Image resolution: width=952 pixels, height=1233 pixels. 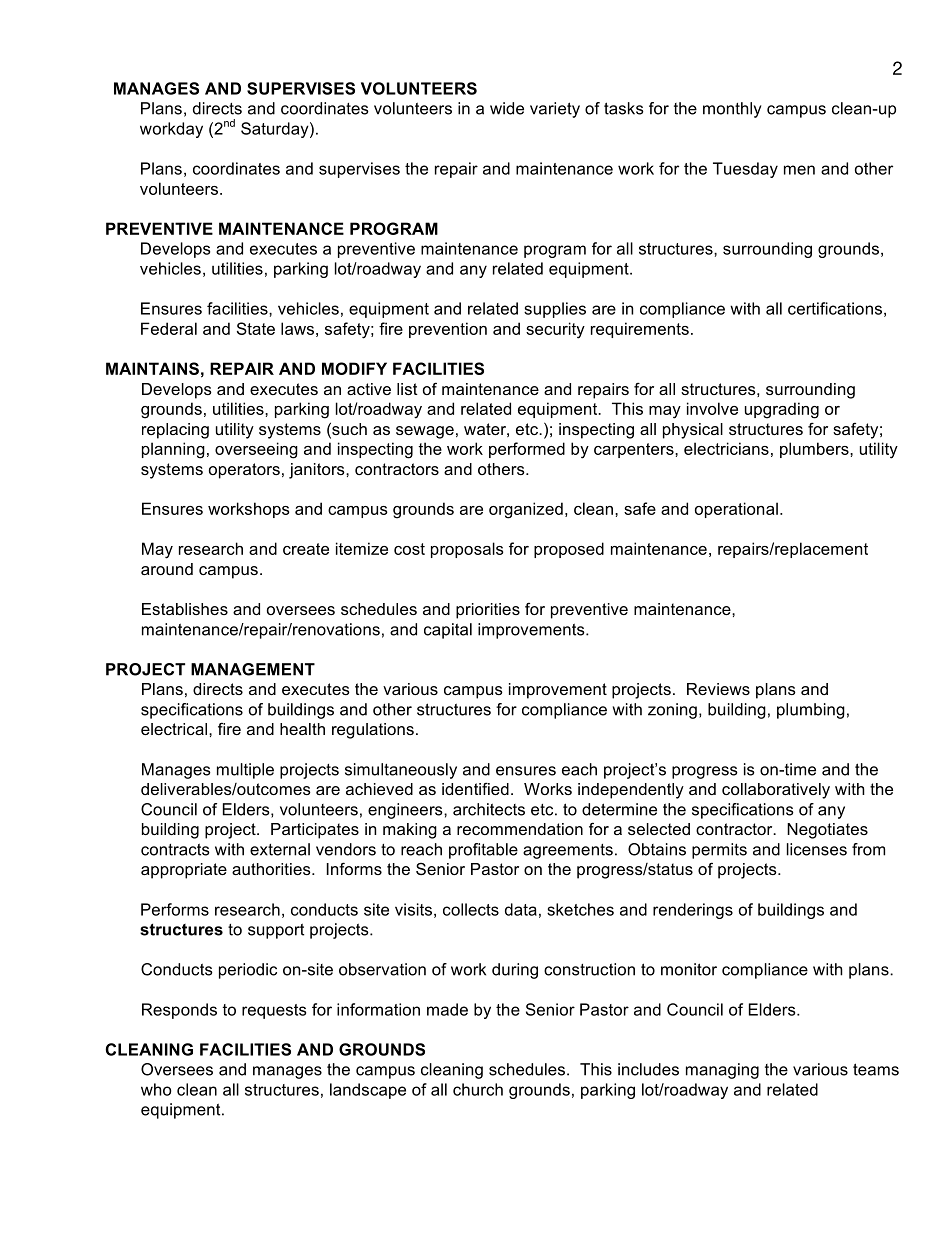 I want to click on requests, so click(x=274, y=1011).
